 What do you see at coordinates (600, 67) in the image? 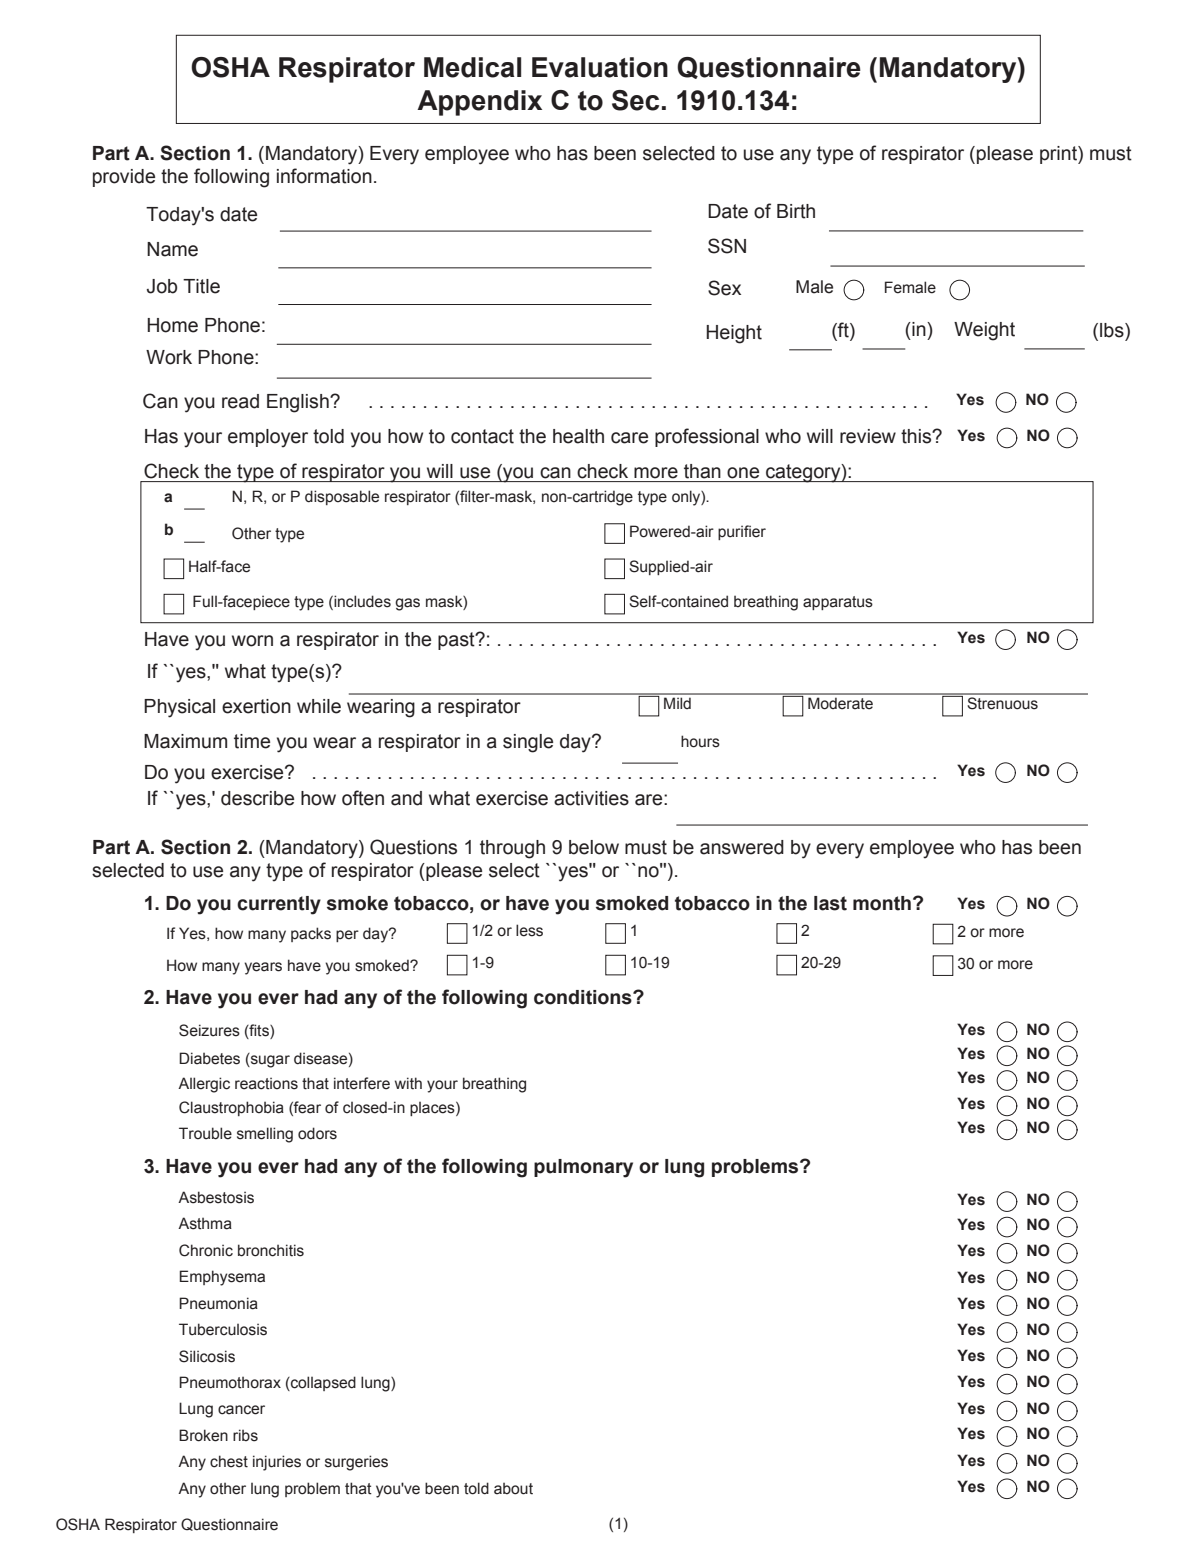
I see `Evaluation` at bounding box center [600, 67].
